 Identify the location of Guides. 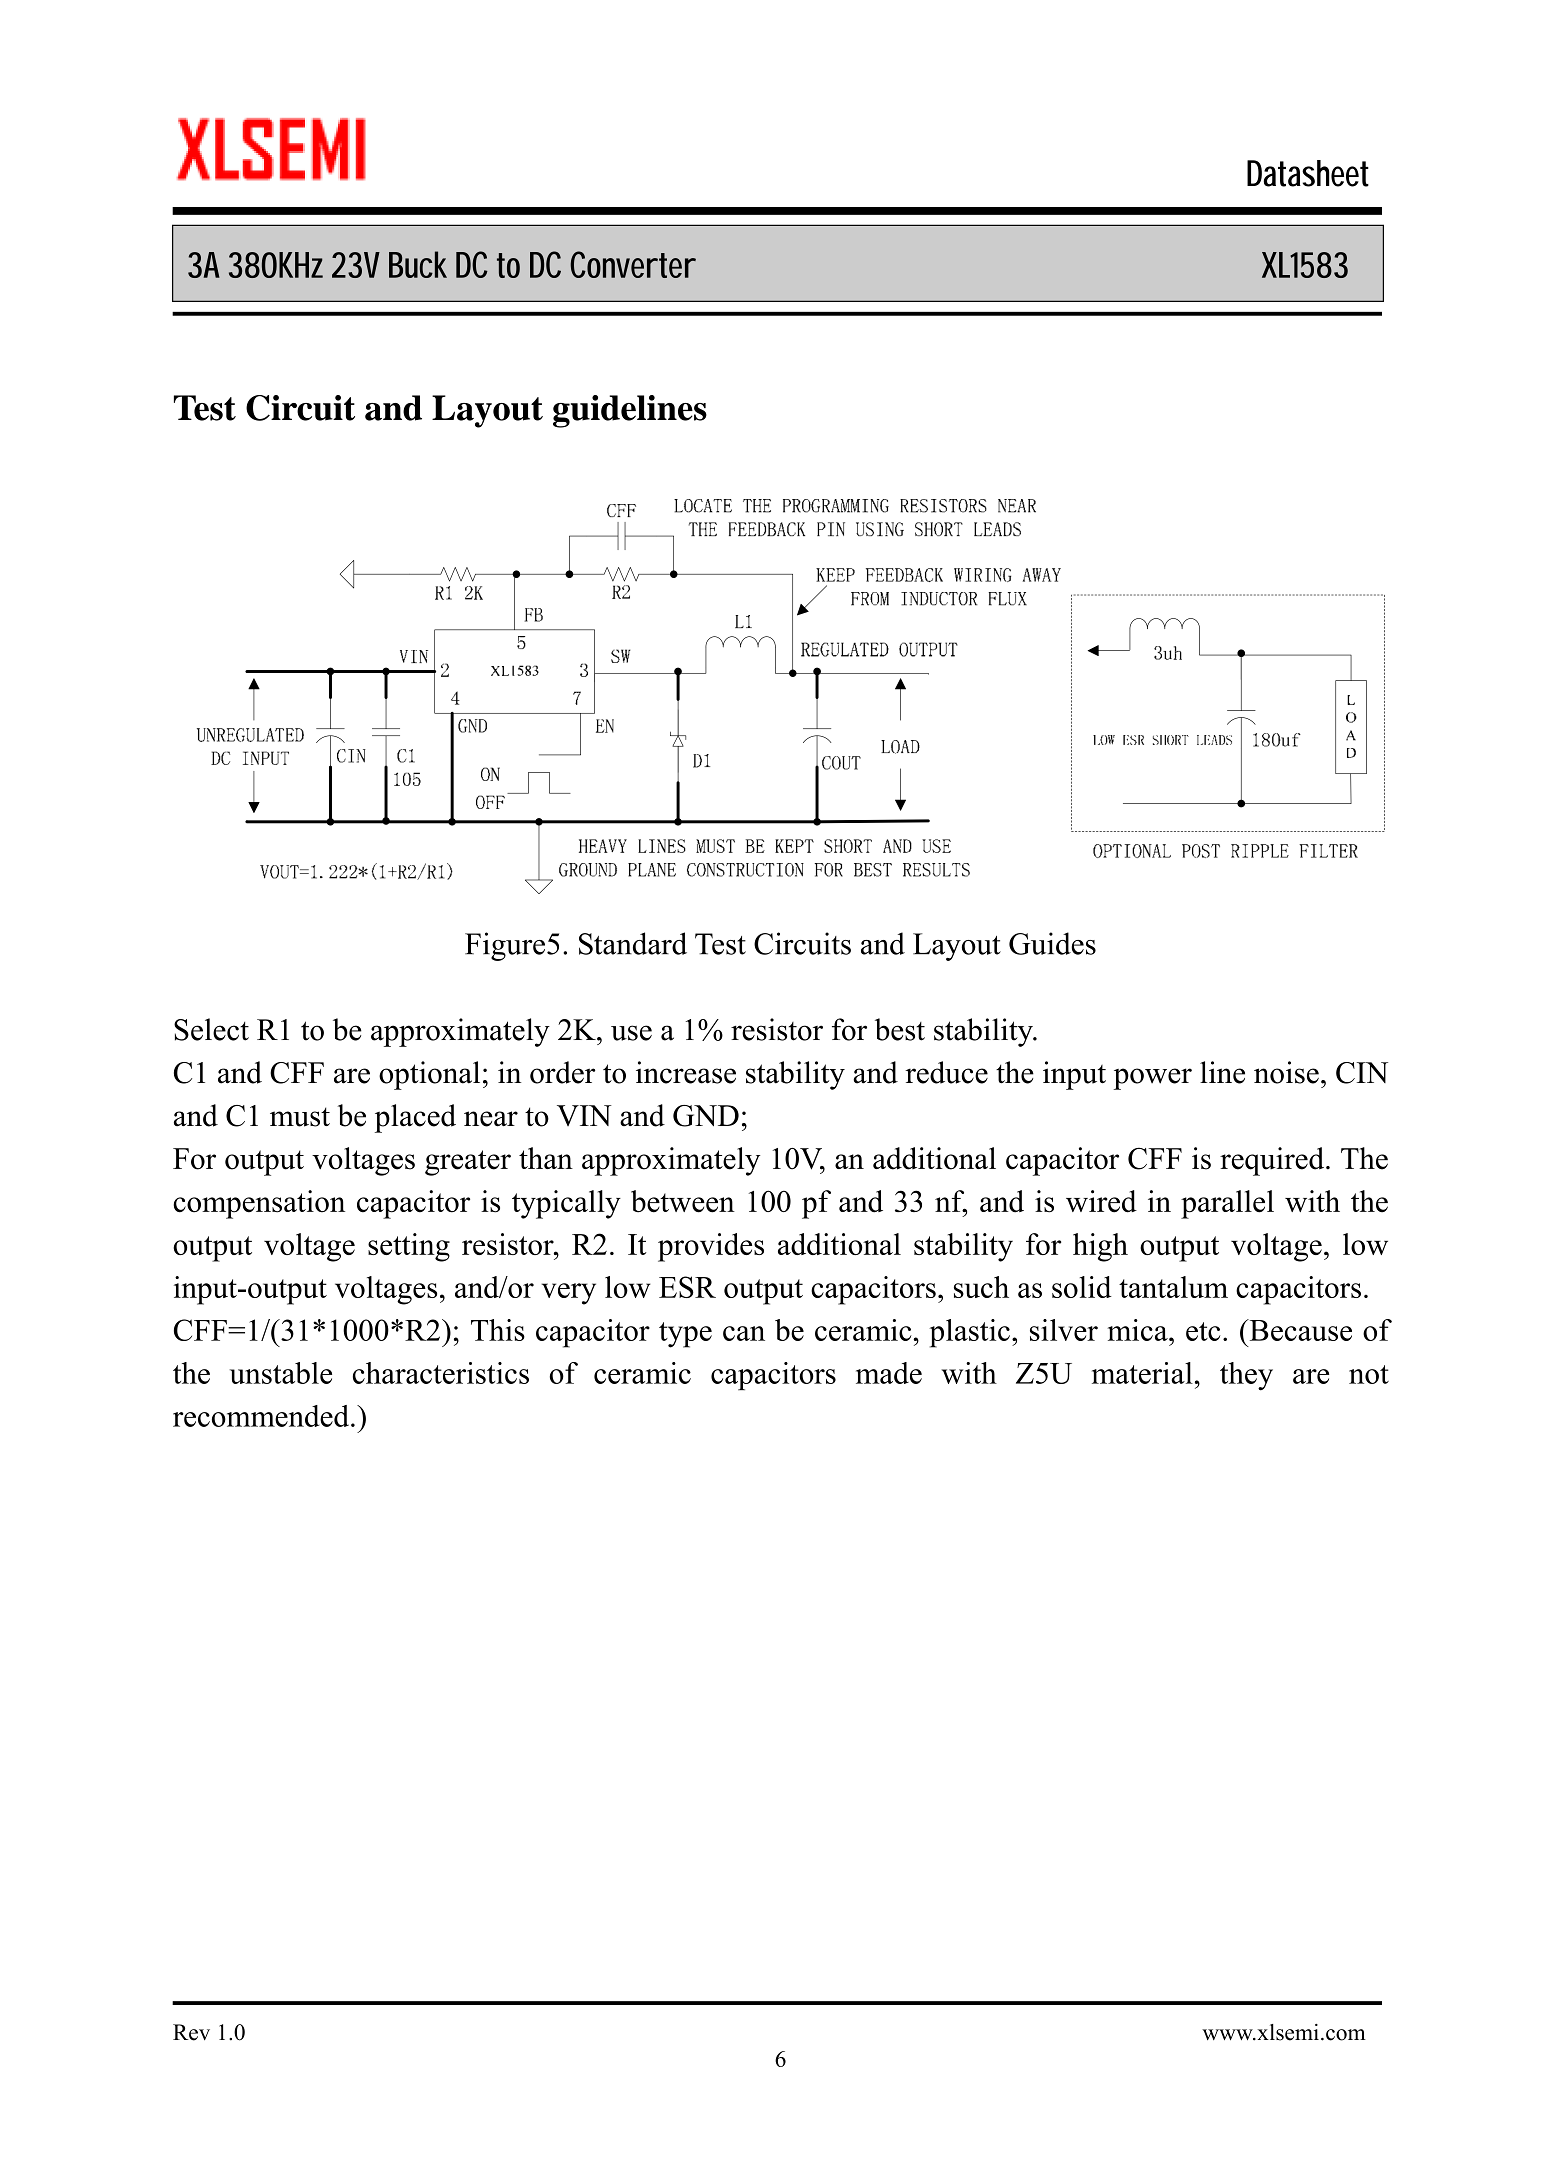
(1052, 943).
